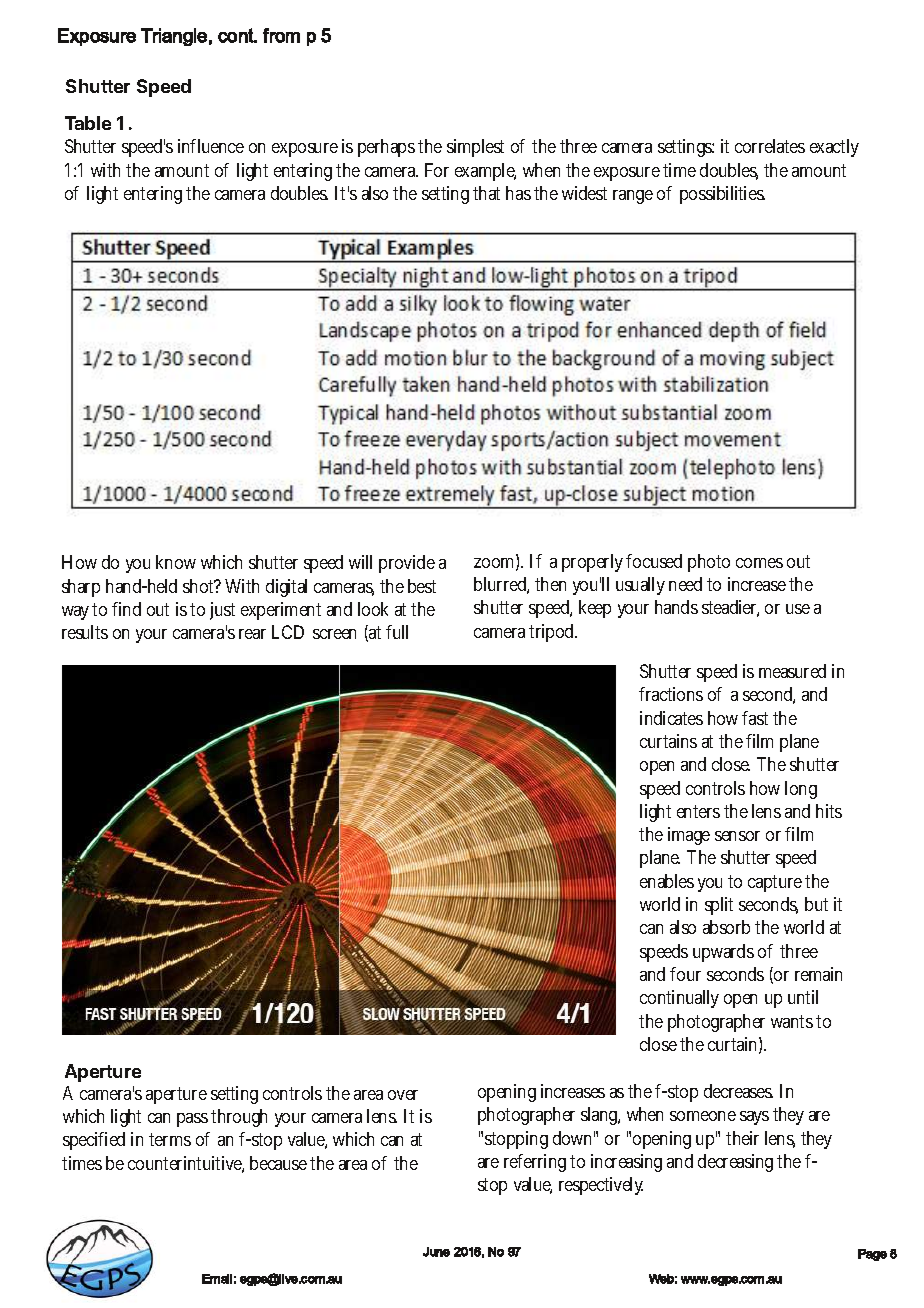  Describe the element at coordinates (194, 1120) in the image. I see `pass` at that location.
